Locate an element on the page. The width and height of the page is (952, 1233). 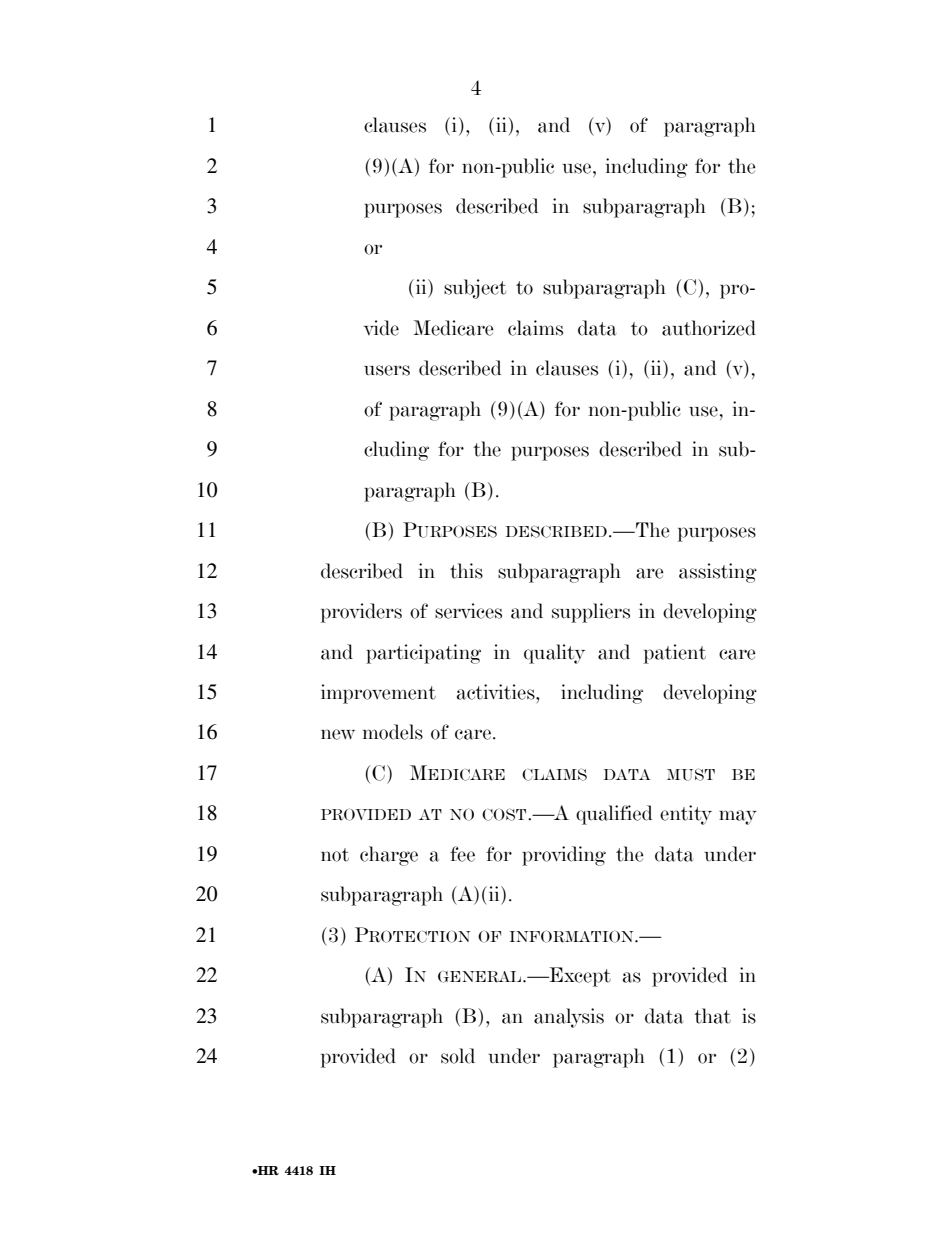
subject is located at coordinates (475, 289).
